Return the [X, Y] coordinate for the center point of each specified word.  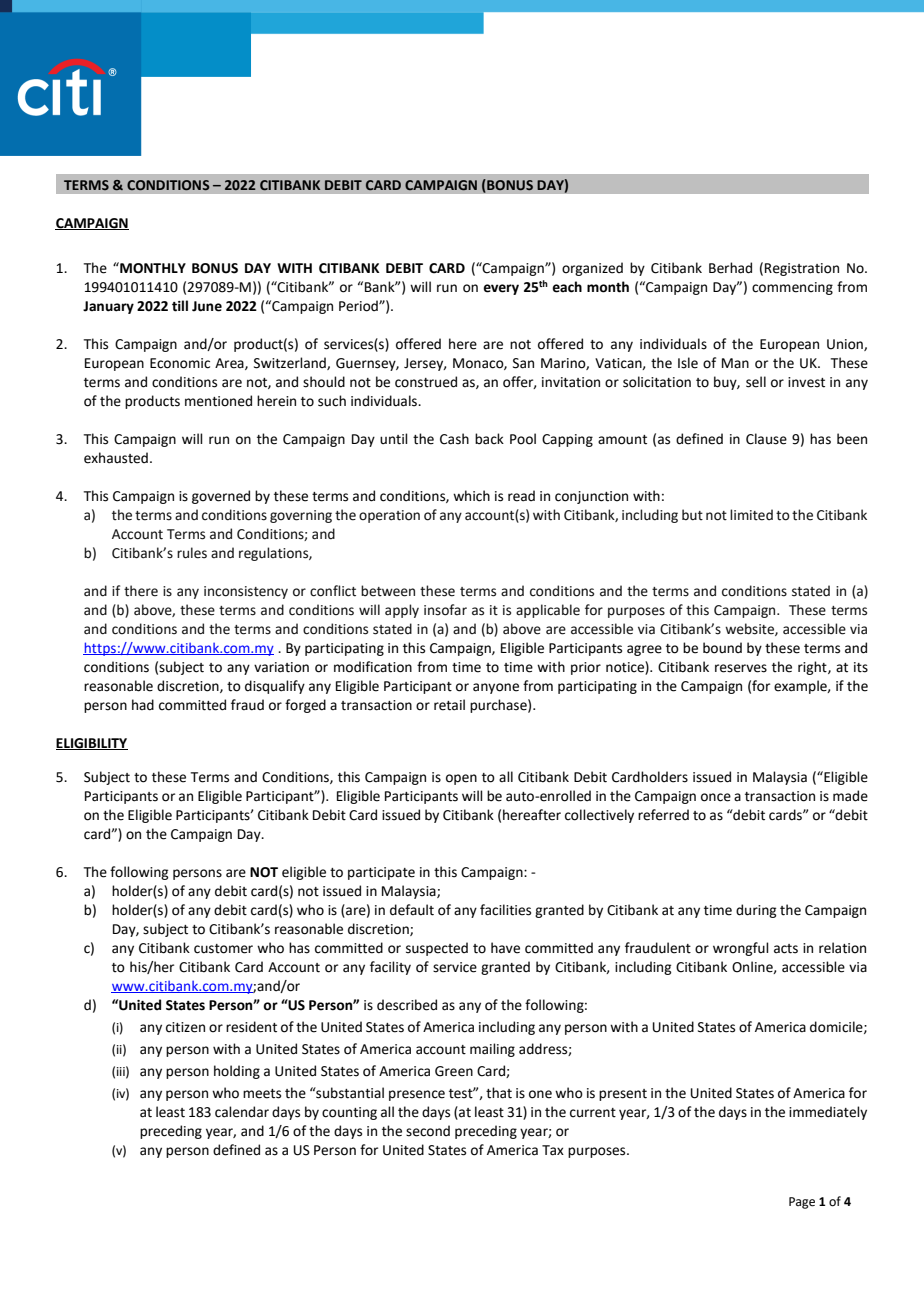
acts [786, 949]
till [180, 306]
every [501, 289]
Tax [553, 1150]
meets [262, 1094]
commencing [792, 288]
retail [449, 705]
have [505, 948]
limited [751, 515]
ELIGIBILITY [92, 744]
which [471, 496]
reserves [741, 668]
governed [221, 497]
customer [223, 949]
